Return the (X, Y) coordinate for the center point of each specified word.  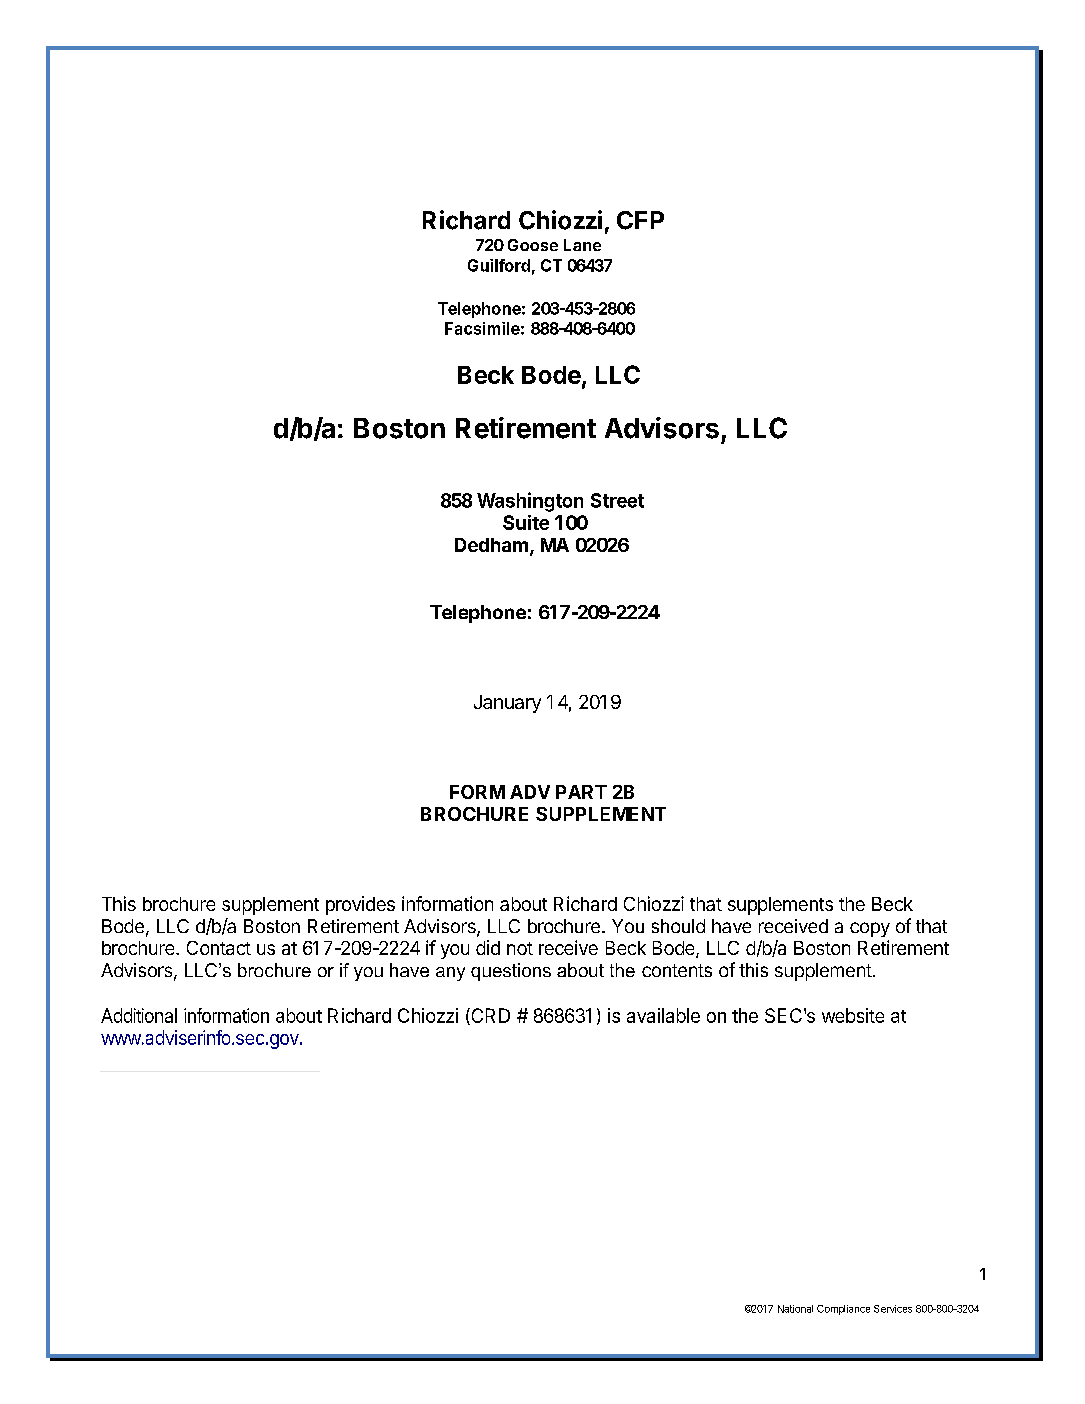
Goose (533, 245)
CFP (640, 220)
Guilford (499, 265)
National (795, 1309)
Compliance (843, 1310)
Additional (139, 1015)
